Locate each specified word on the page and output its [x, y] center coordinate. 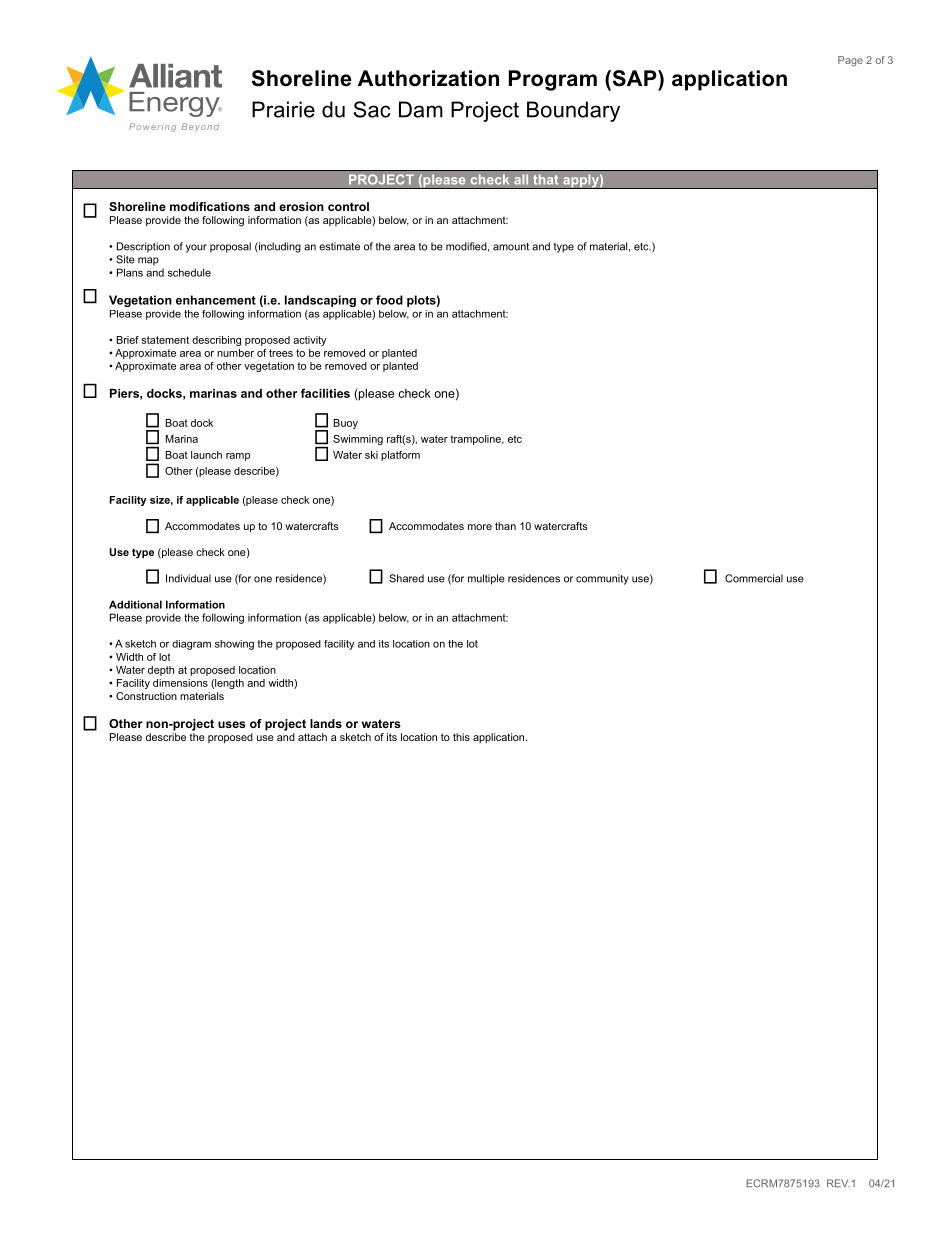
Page [850, 61]
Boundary [573, 111]
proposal [230, 247]
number [235, 353]
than [505, 526]
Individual [188, 578]
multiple [486, 579]
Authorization [428, 78]
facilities [325, 393]
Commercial [754, 578]
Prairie [283, 109]
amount [511, 247]
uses [232, 724]
